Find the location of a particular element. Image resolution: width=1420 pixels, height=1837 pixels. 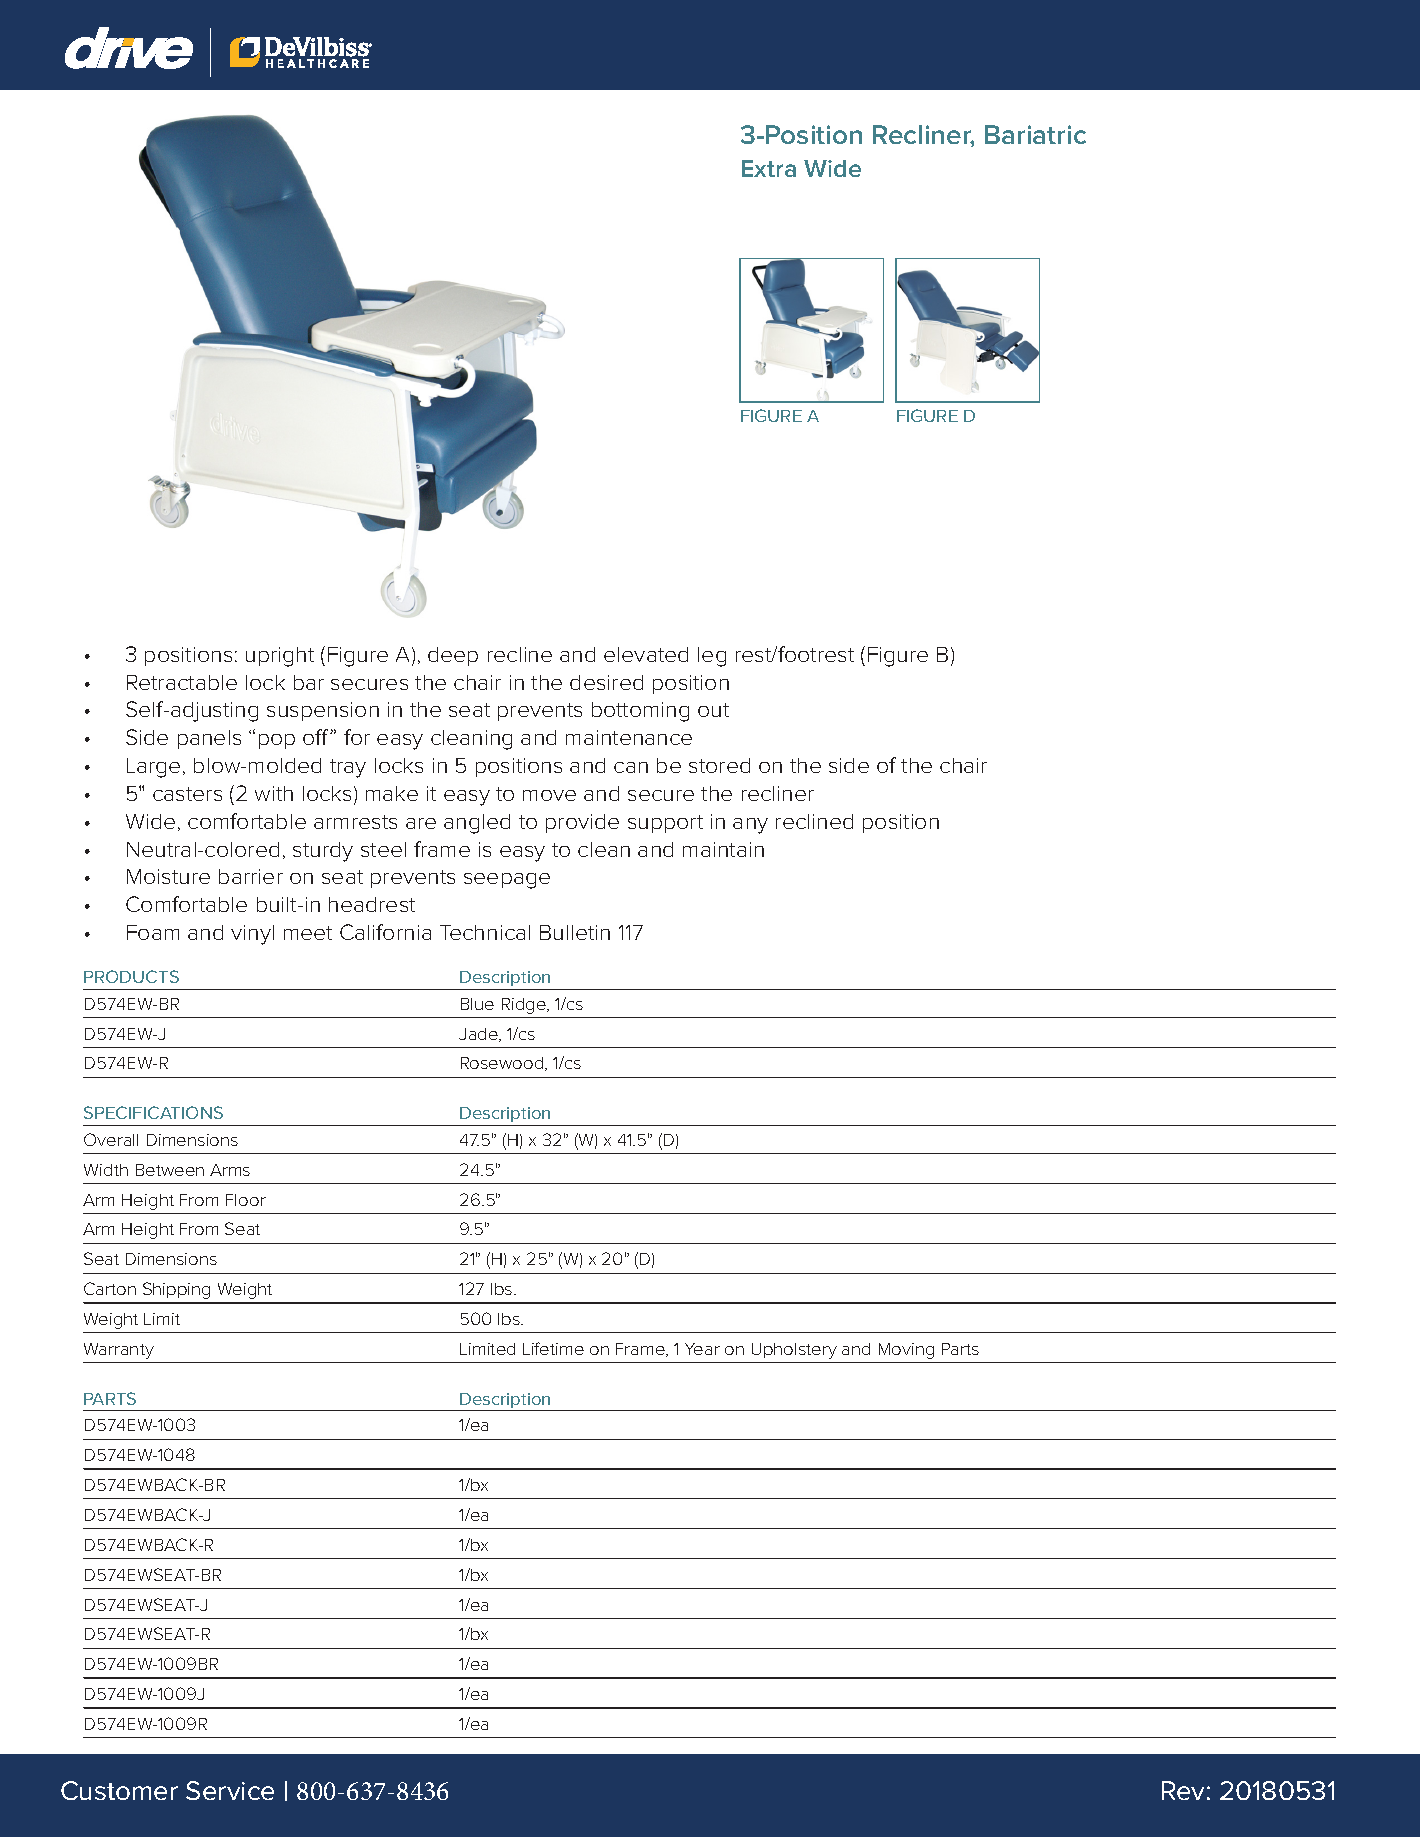

Lifetime is located at coordinates (553, 1348).
